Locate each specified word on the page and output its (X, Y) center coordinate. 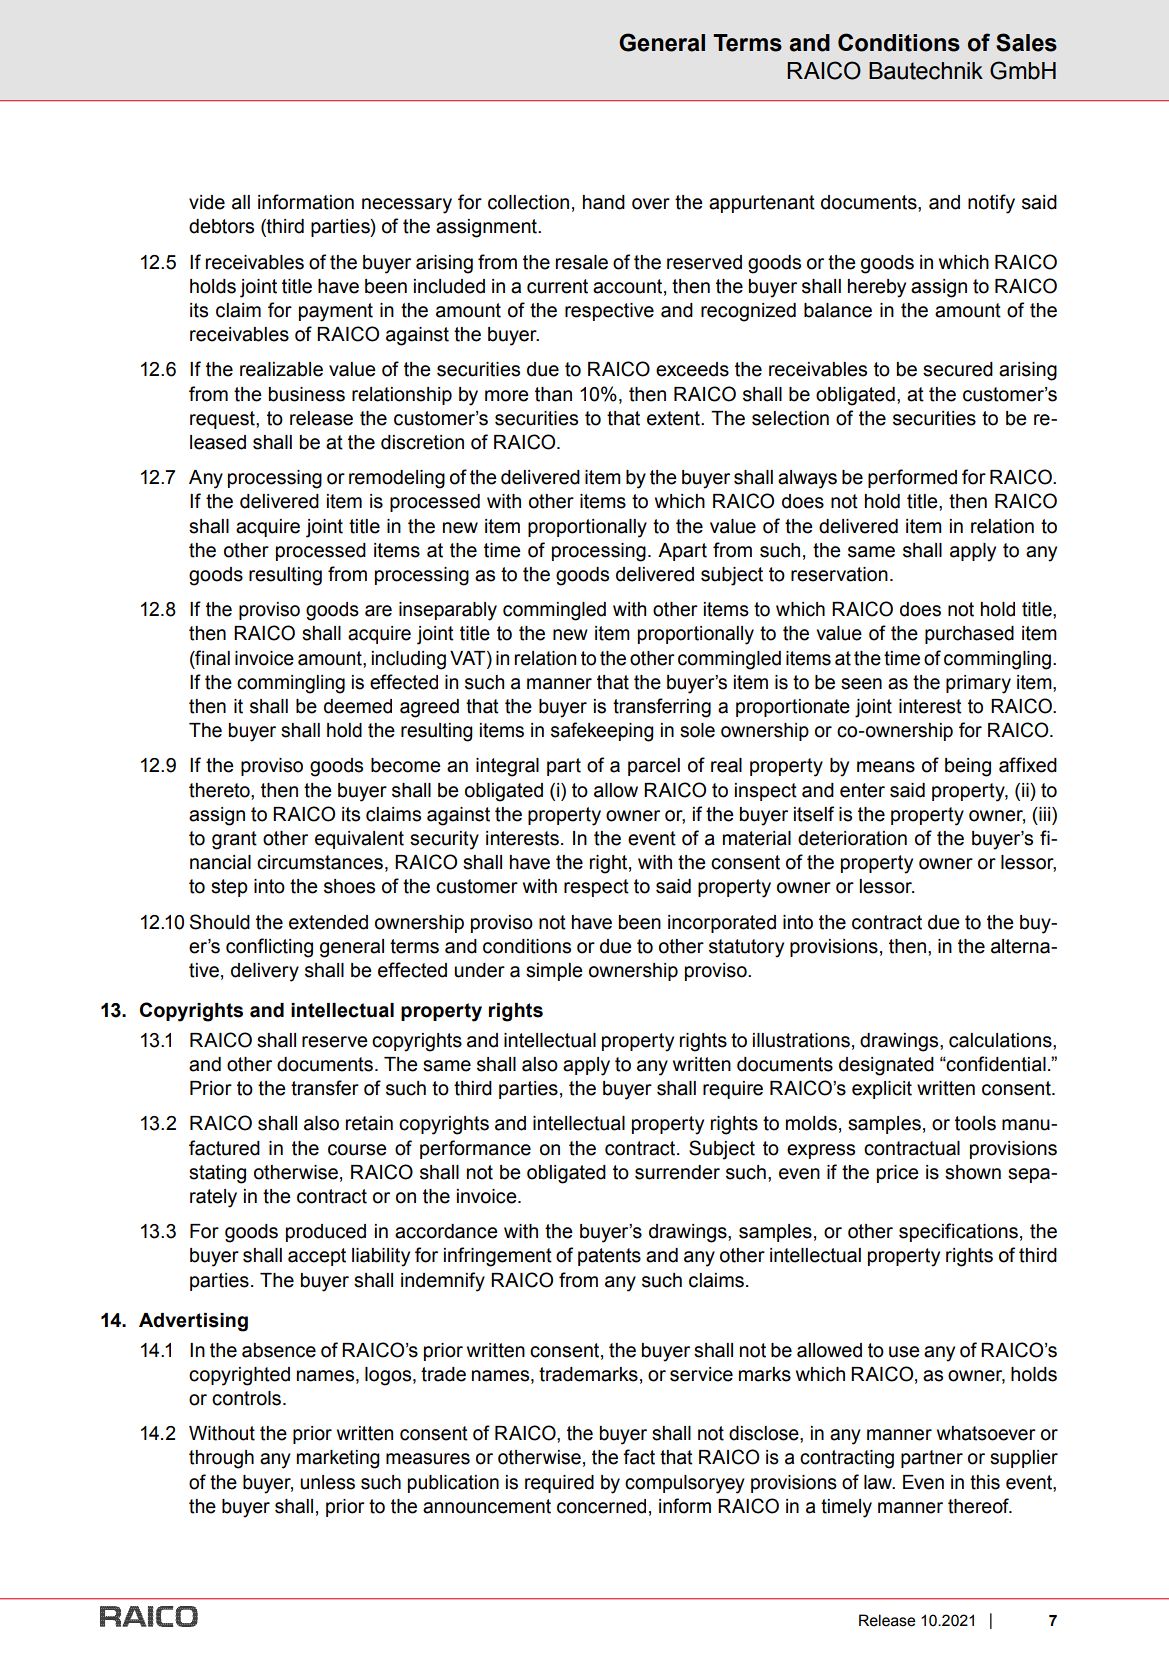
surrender (677, 1172)
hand (604, 202)
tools (975, 1123)
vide (207, 202)
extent (674, 418)
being (968, 767)
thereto (220, 790)
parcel (654, 767)
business (307, 394)
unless (327, 1482)
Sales (1026, 42)
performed (912, 478)
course (357, 1150)
